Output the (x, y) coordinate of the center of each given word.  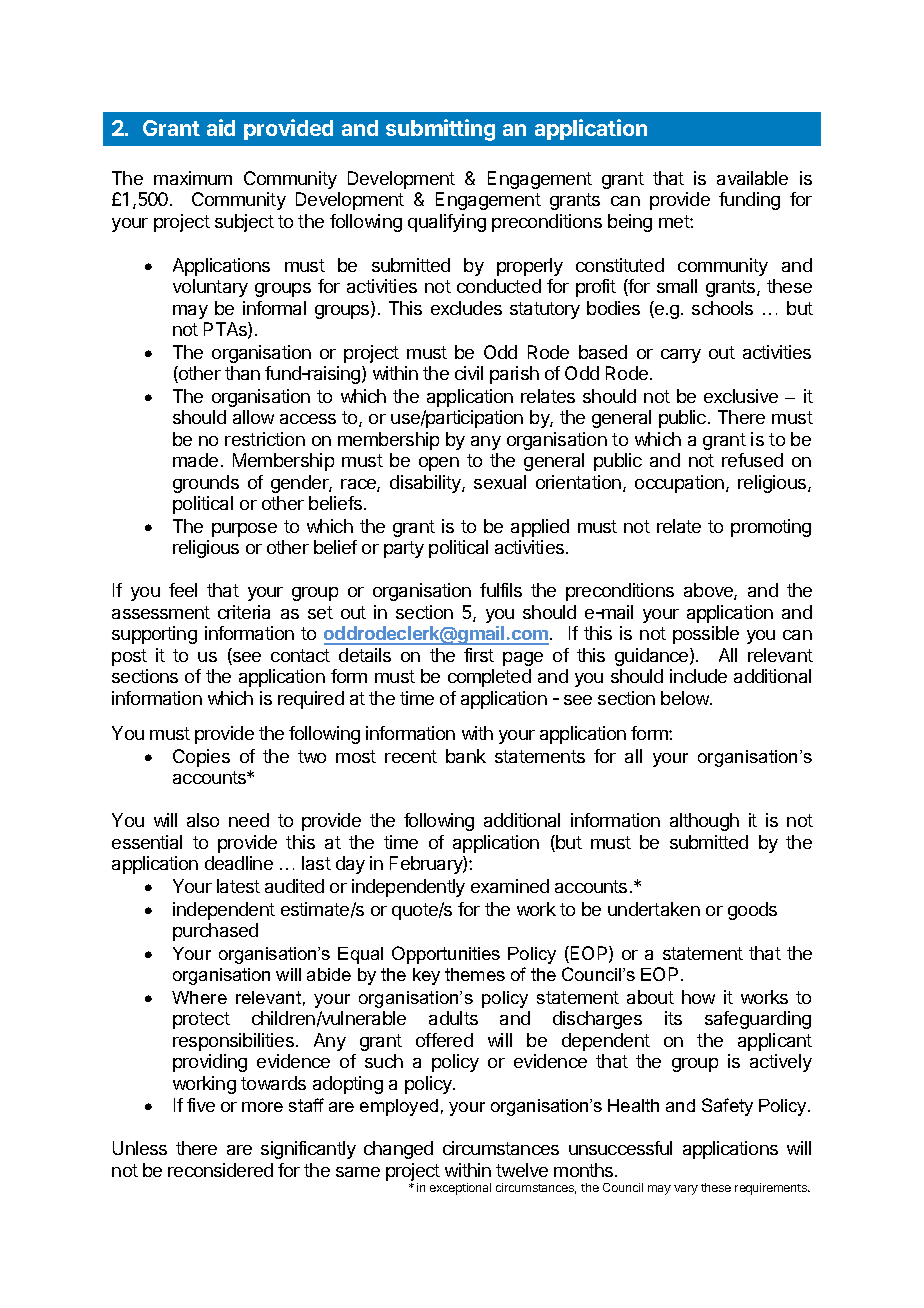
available (752, 178)
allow (253, 417)
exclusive (741, 396)
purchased (215, 932)
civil (469, 373)
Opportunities (446, 955)
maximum (193, 178)
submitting (440, 130)
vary (686, 1190)
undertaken (654, 909)
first (479, 655)
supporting (154, 635)
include (698, 676)
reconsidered (220, 1170)
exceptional (460, 1189)
